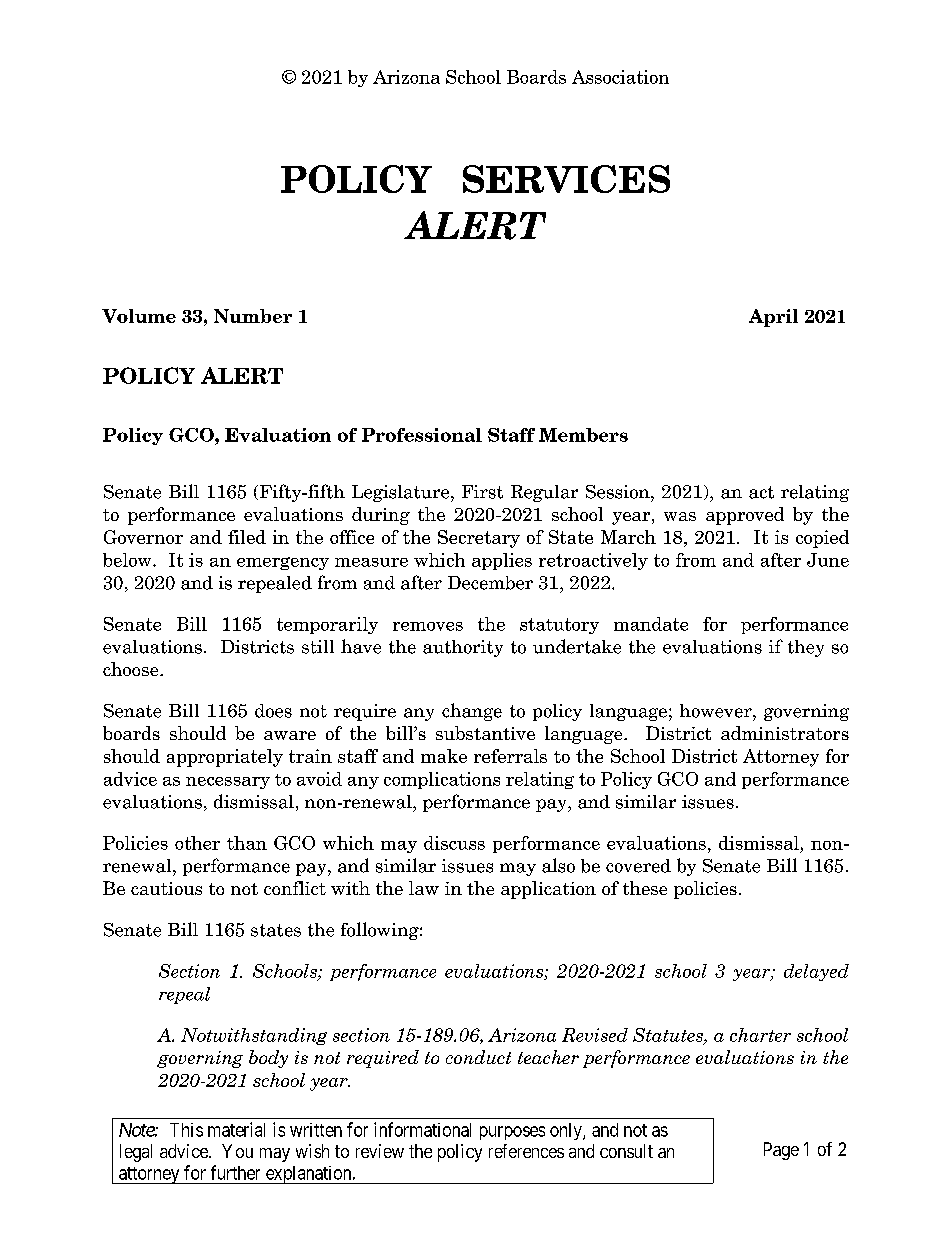 The height and width of the document is (1233, 952). Describe the element at coordinates (247, 537) in the document. I see `filed` at that location.
